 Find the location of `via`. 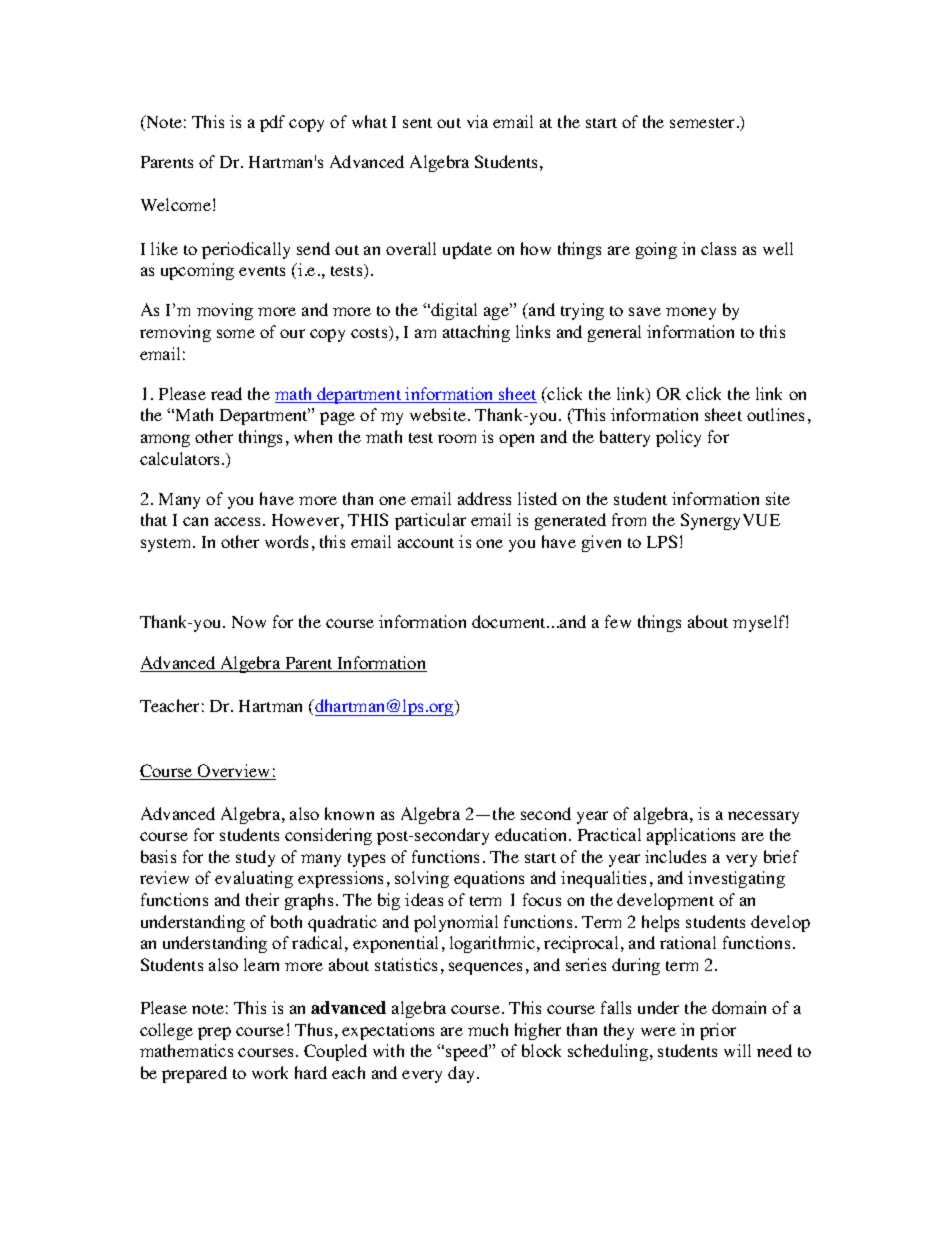

via is located at coordinates (477, 121).
